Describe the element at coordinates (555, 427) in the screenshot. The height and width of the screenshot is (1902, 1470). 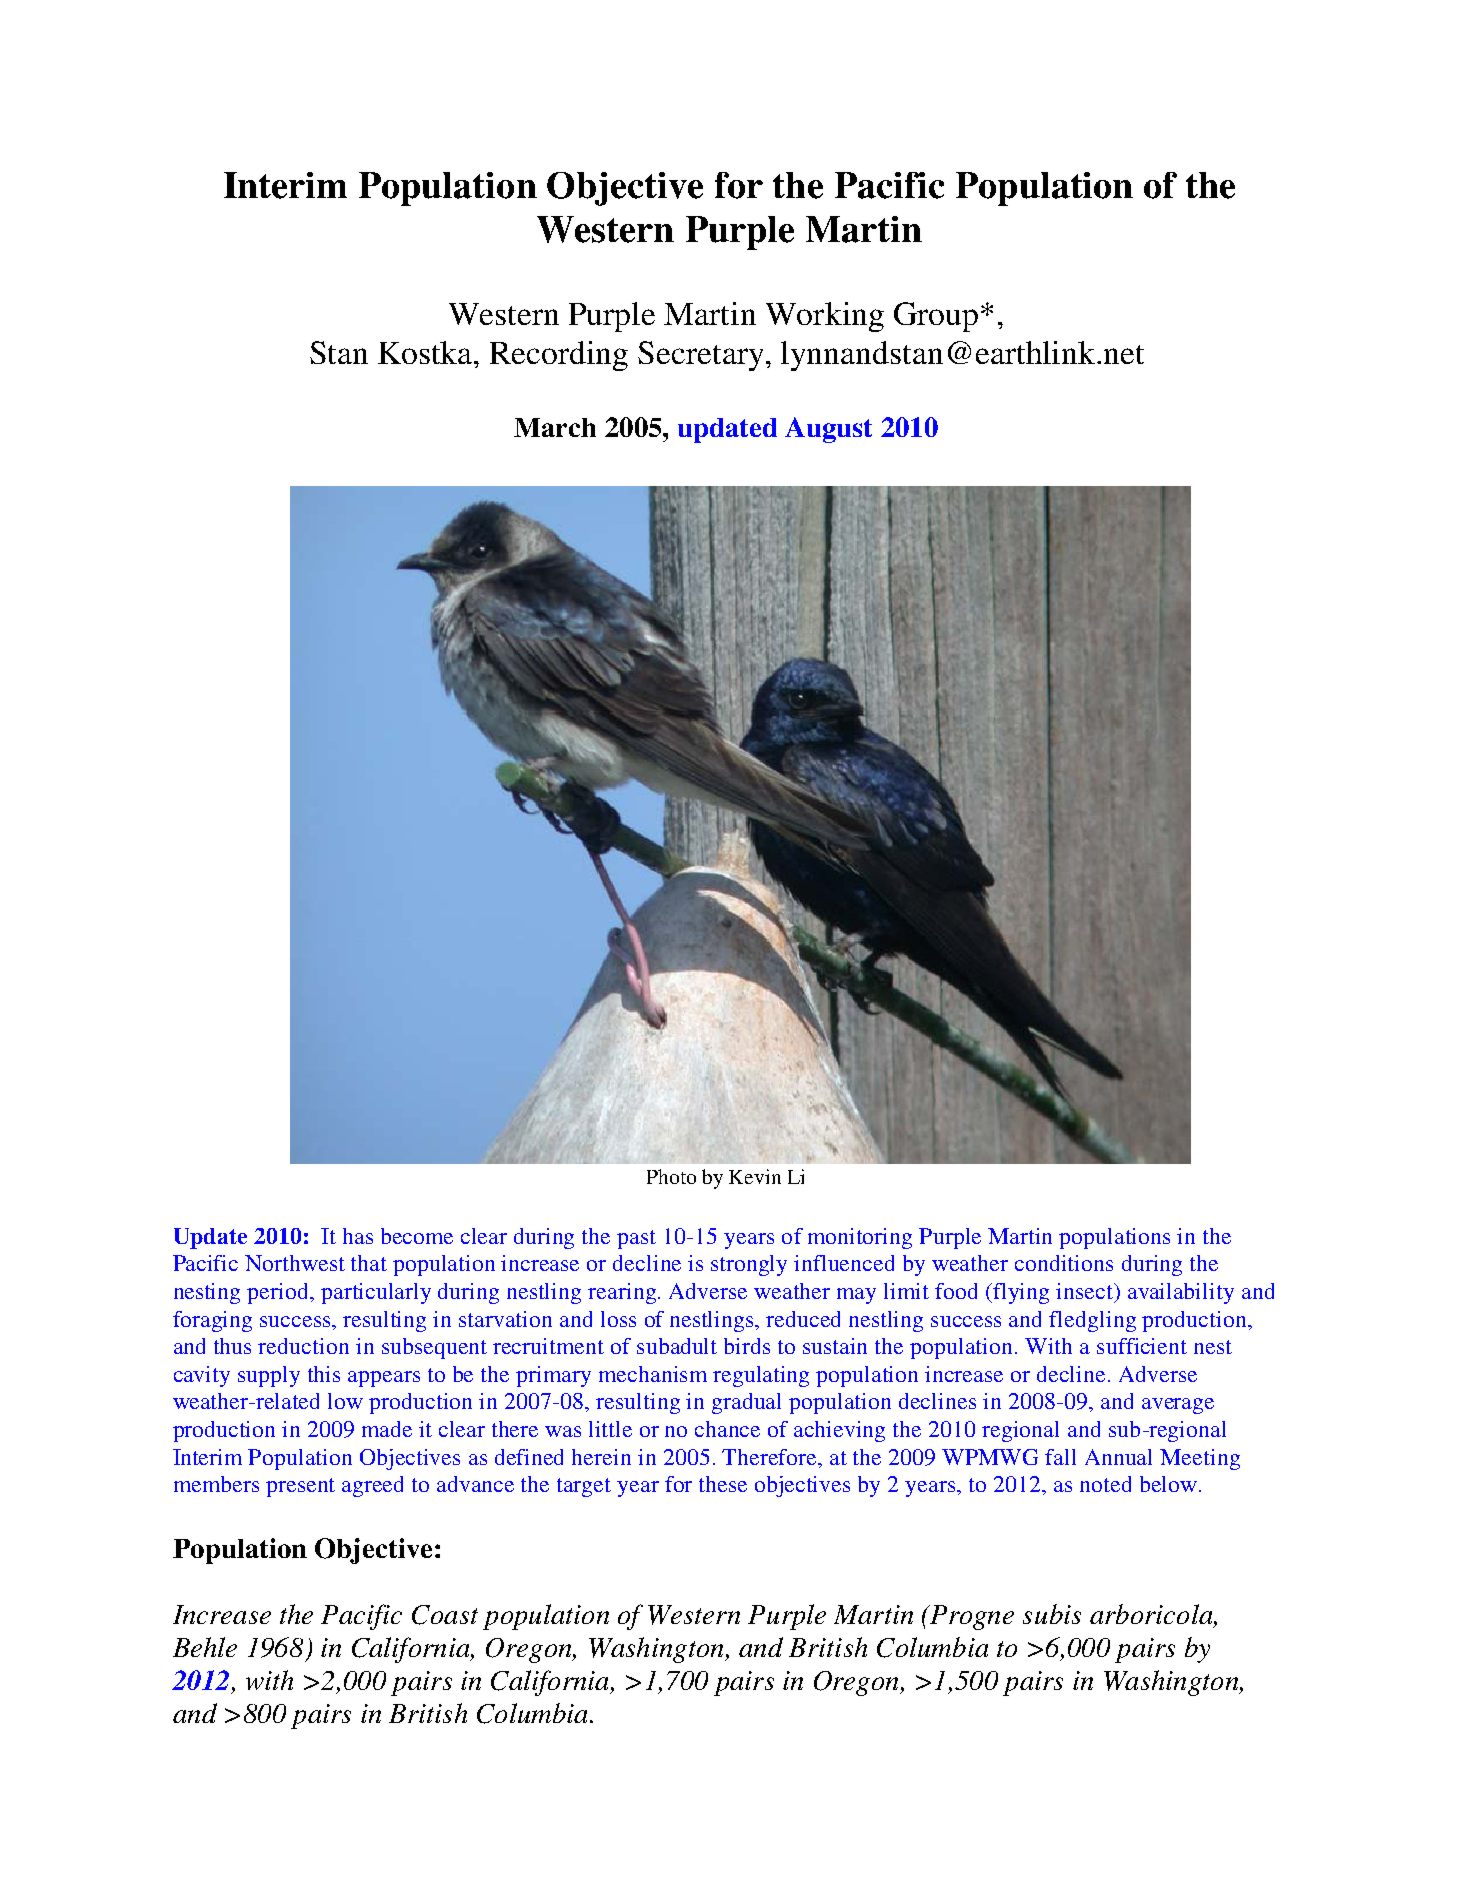
I see `March` at that location.
